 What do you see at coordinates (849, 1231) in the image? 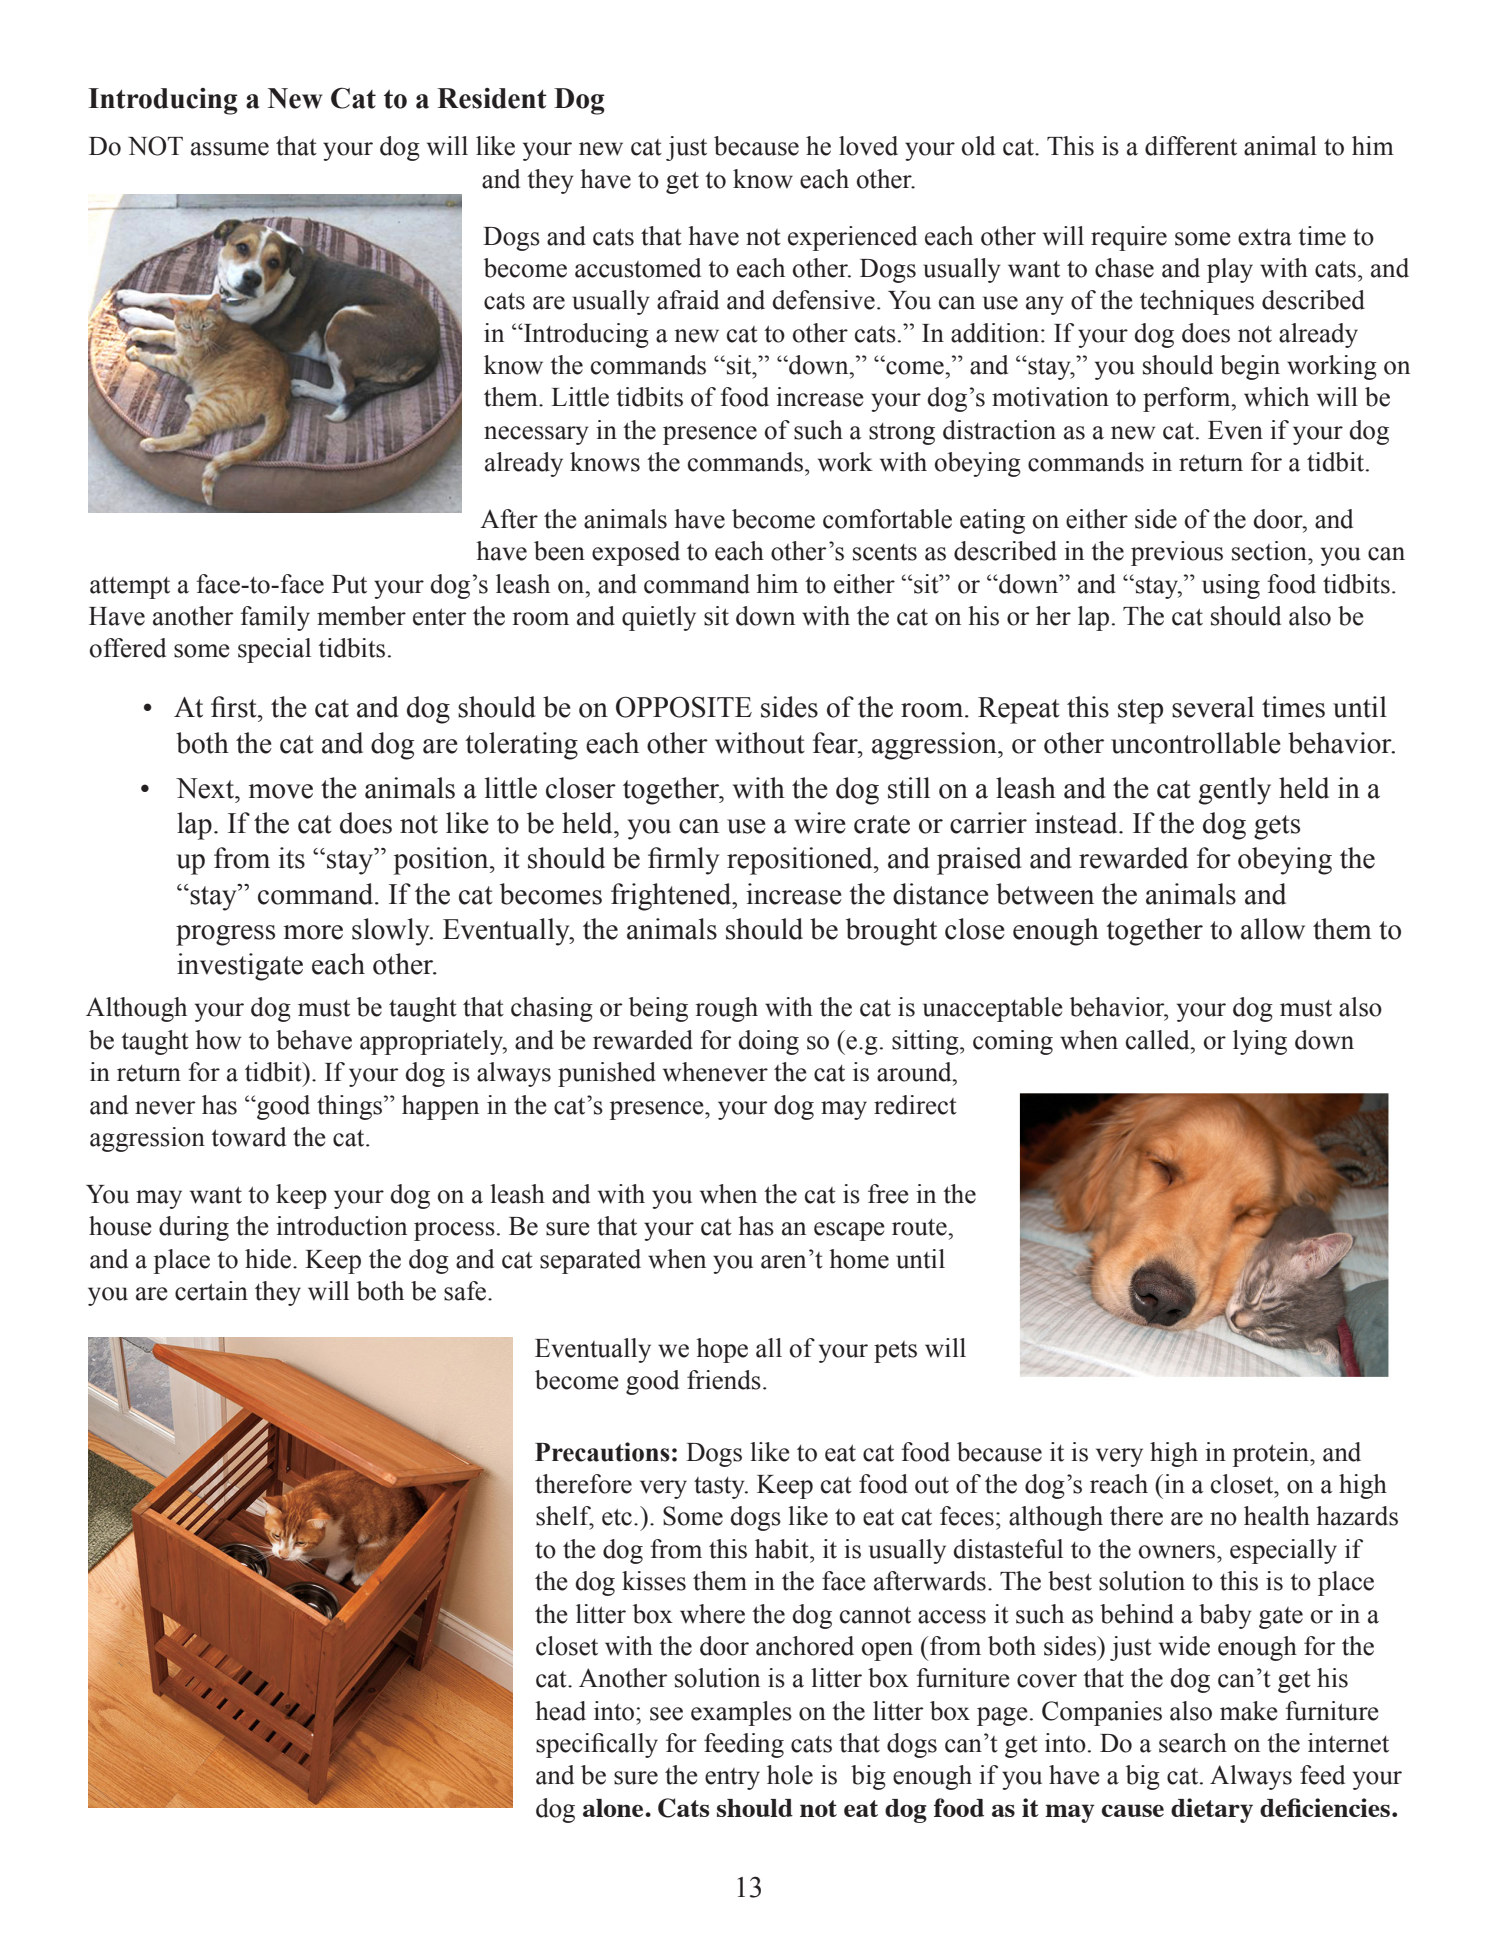
I see `escape` at bounding box center [849, 1231].
